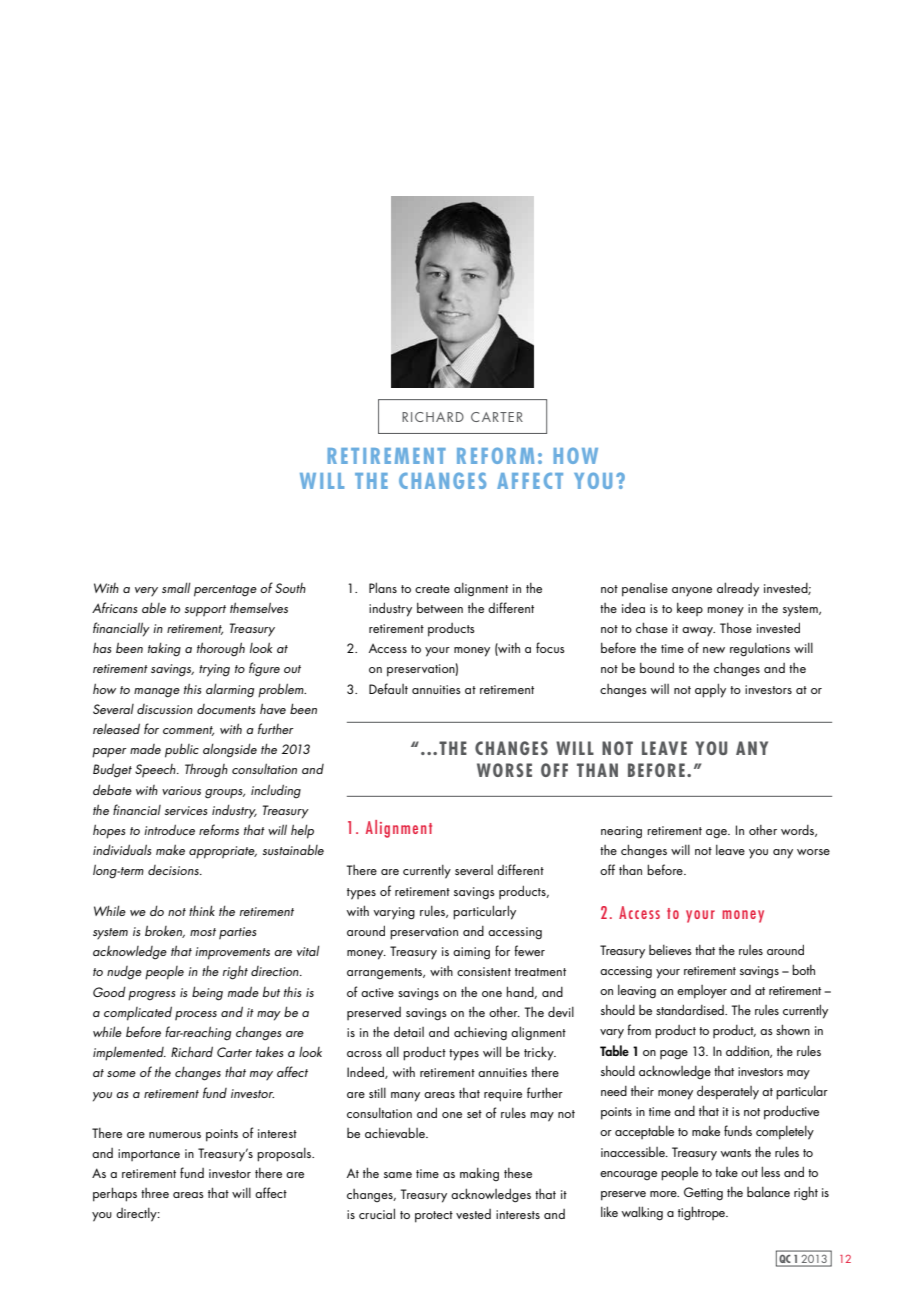 The height and width of the image is (1308, 924). Describe the element at coordinates (440, 607) in the image. I see `between` at that location.
